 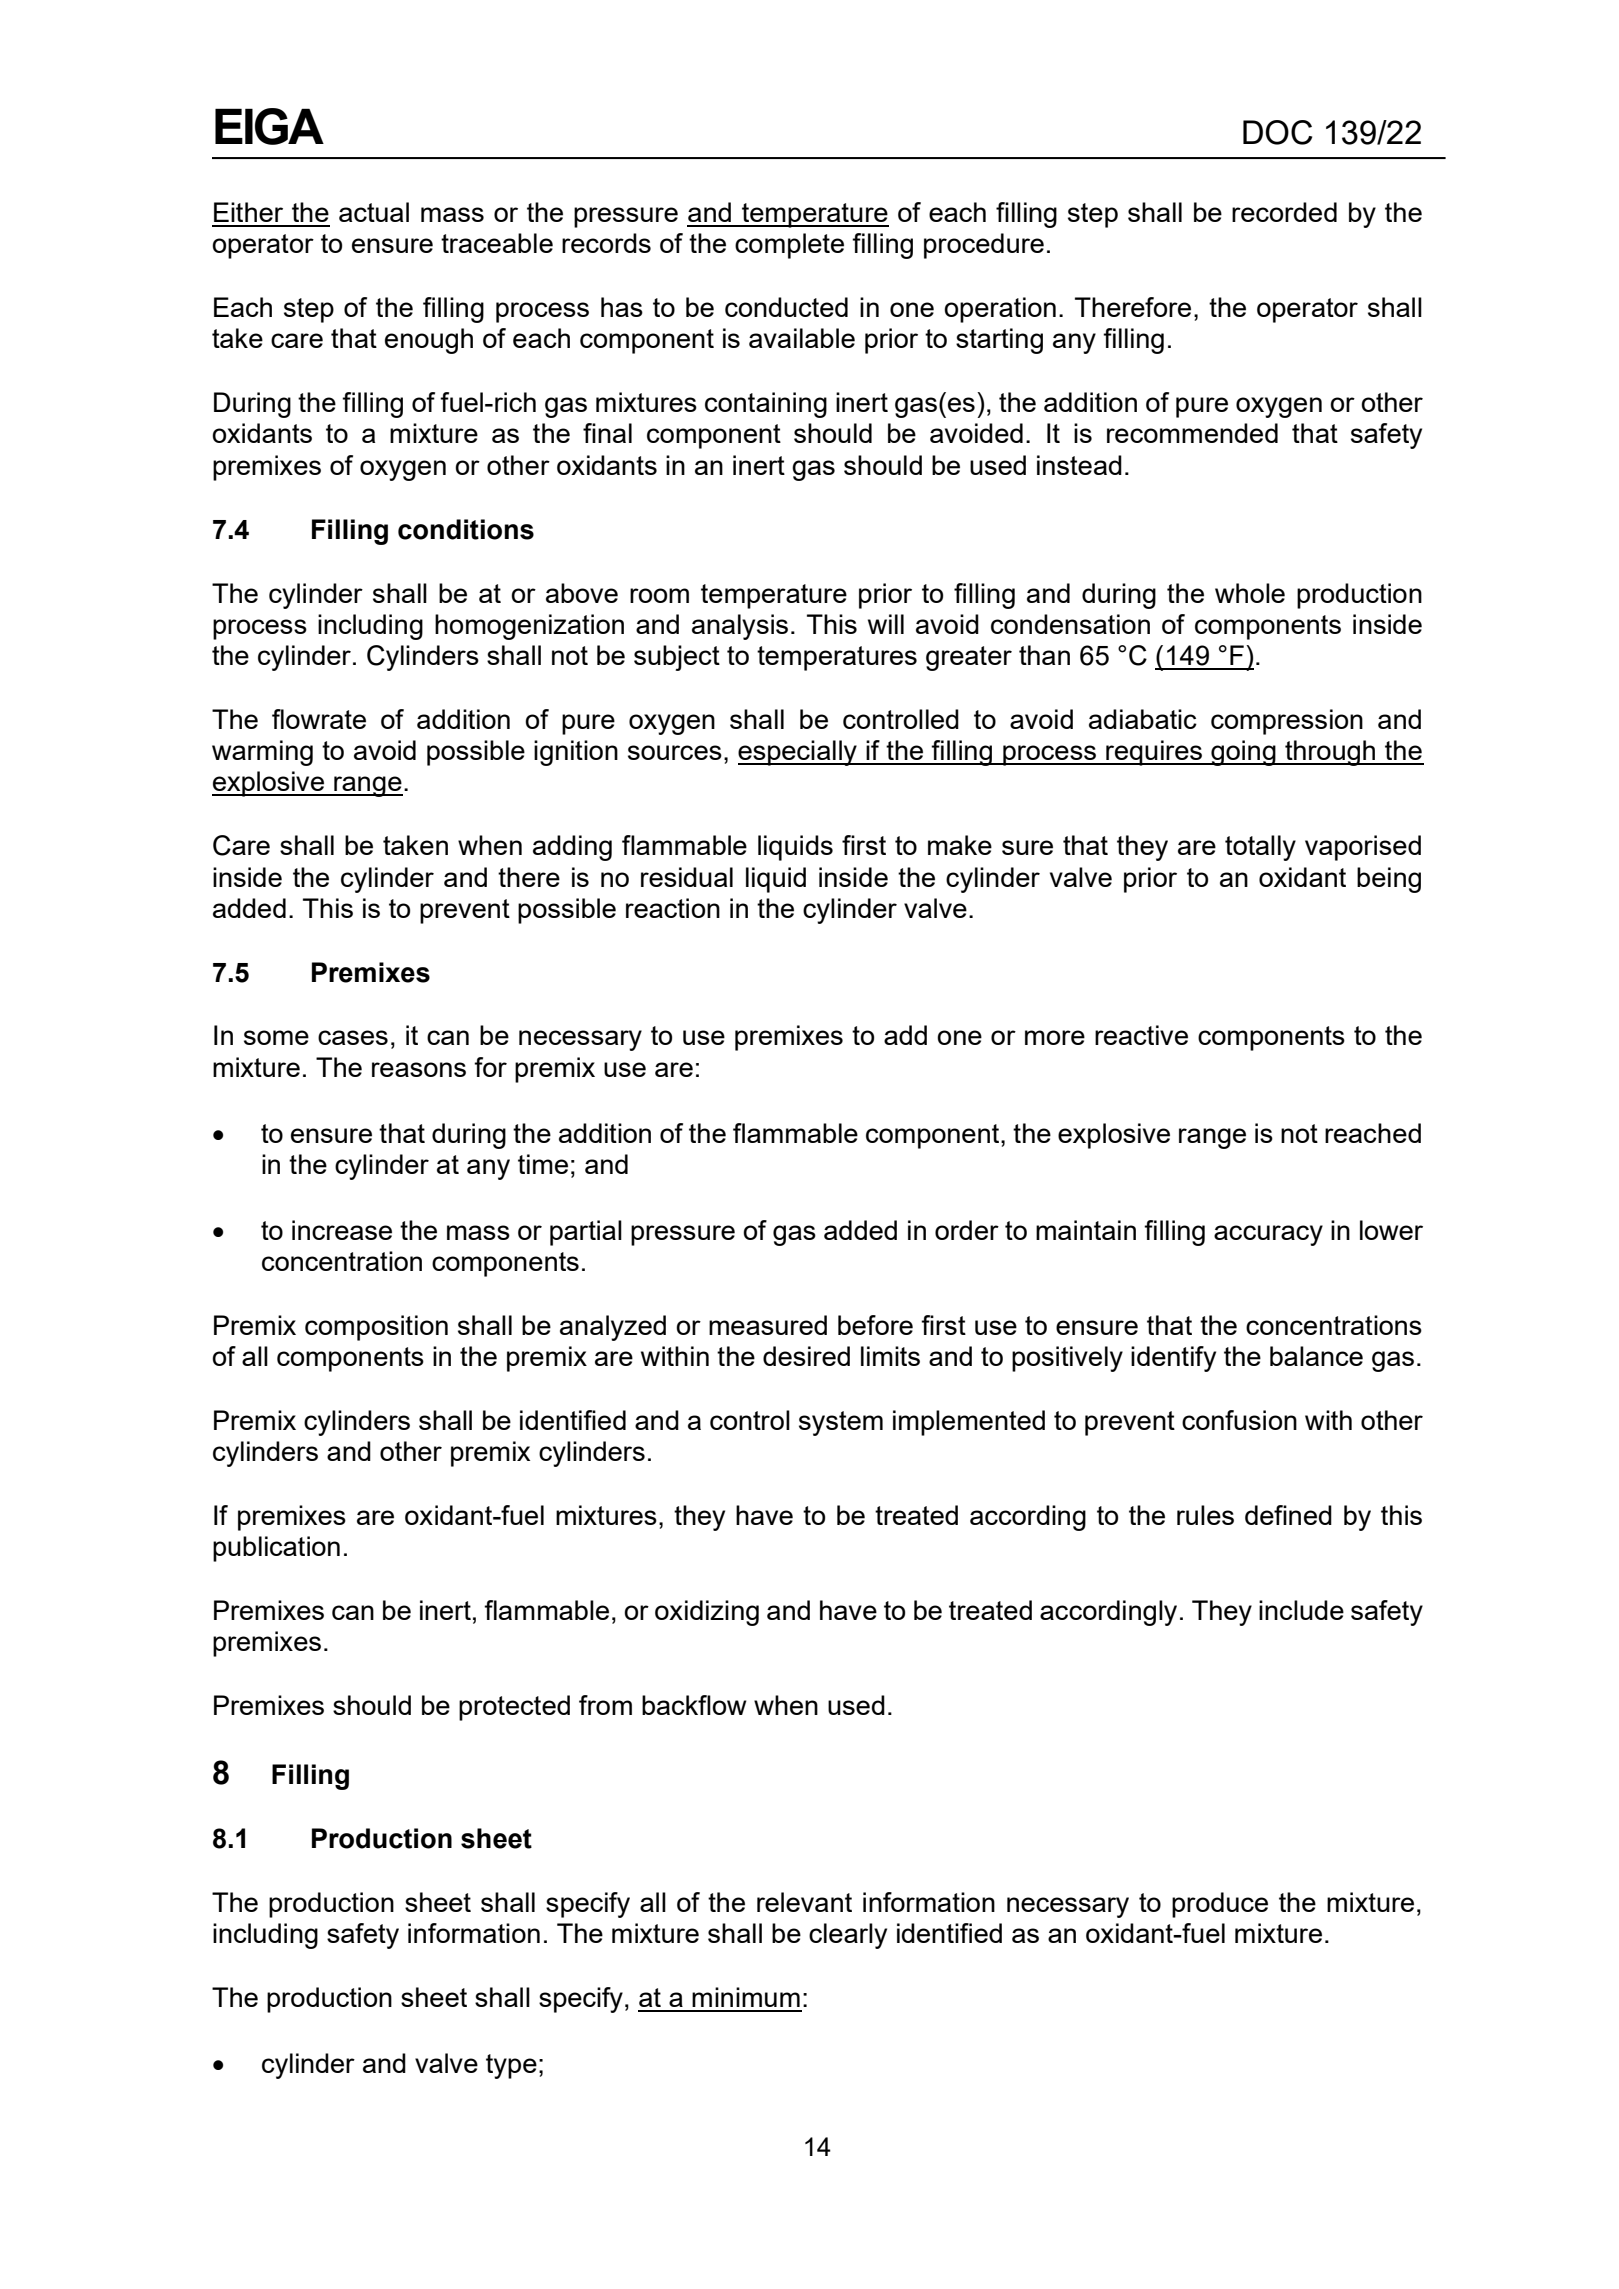 What do you see at coordinates (374, 212) in the document?
I see `actual` at bounding box center [374, 212].
